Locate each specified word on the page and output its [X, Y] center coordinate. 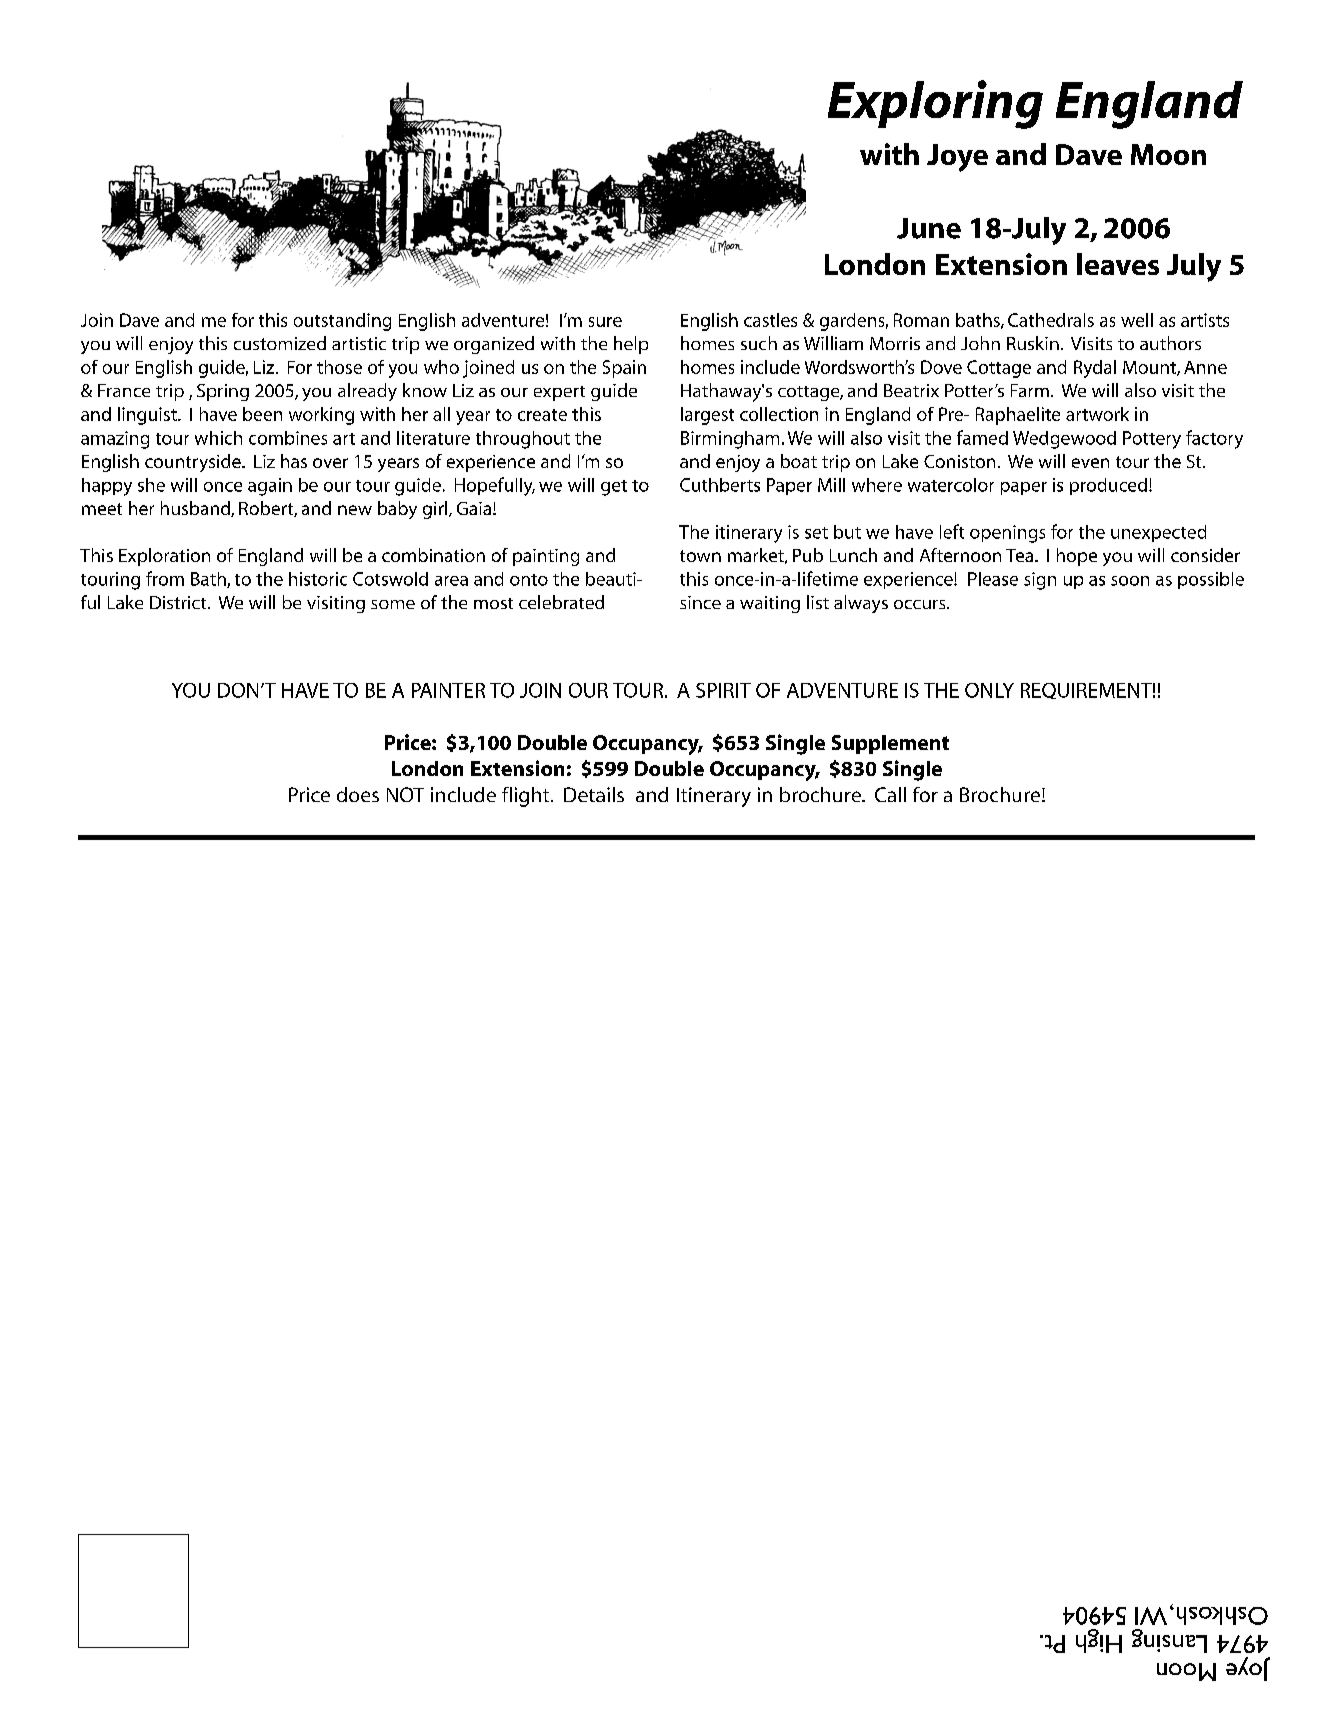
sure [605, 322]
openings [1007, 534]
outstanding [342, 322]
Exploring [935, 104]
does [358, 794]
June [929, 228]
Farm [1030, 390]
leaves [1118, 264]
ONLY [989, 690]
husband [196, 509]
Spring [223, 392]
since [700, 602]
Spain [624, 369]
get [614, 488]
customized [280, 343]
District [179, 602]
